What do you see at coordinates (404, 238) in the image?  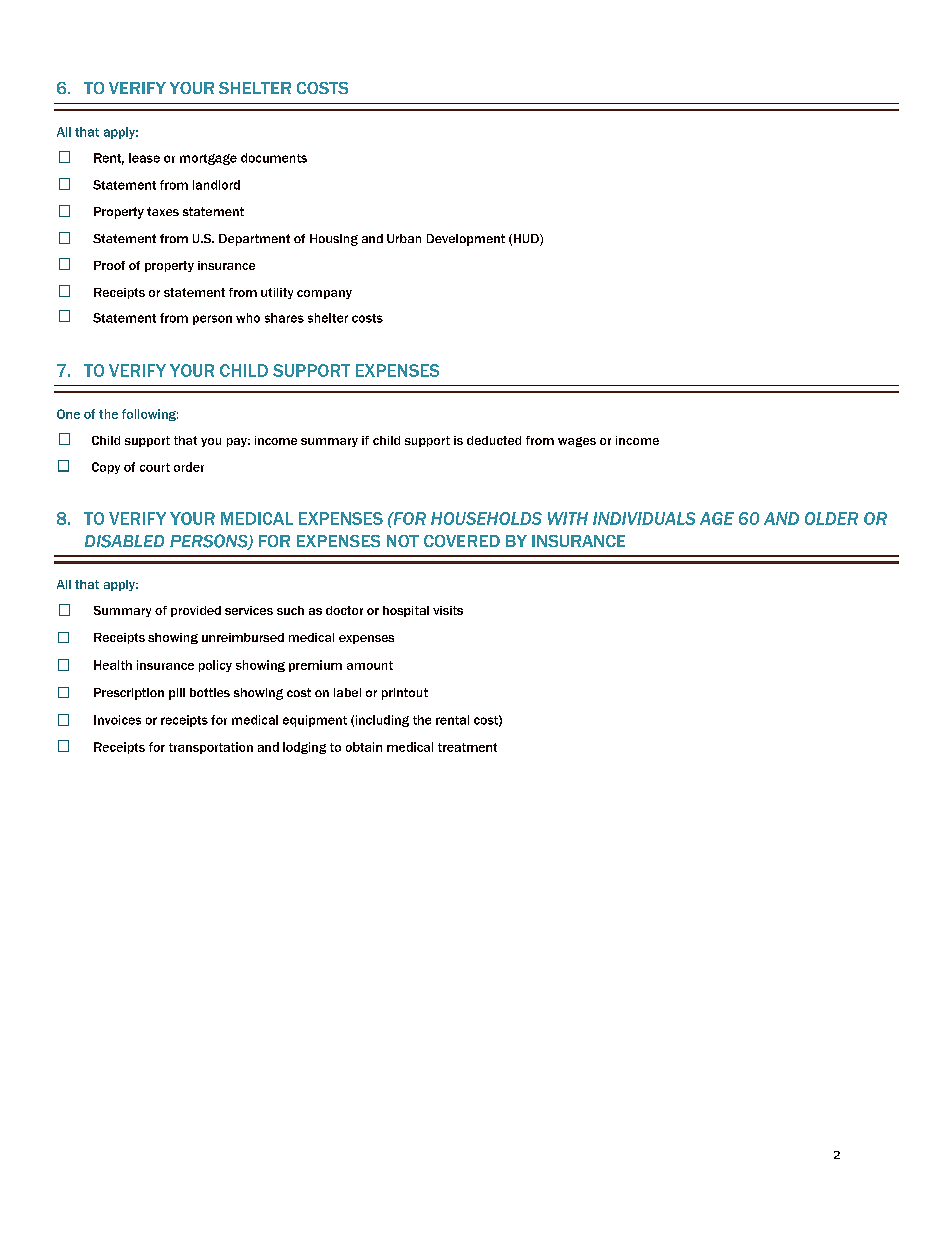 I see `Urban` at bounding box center [404, 238].
